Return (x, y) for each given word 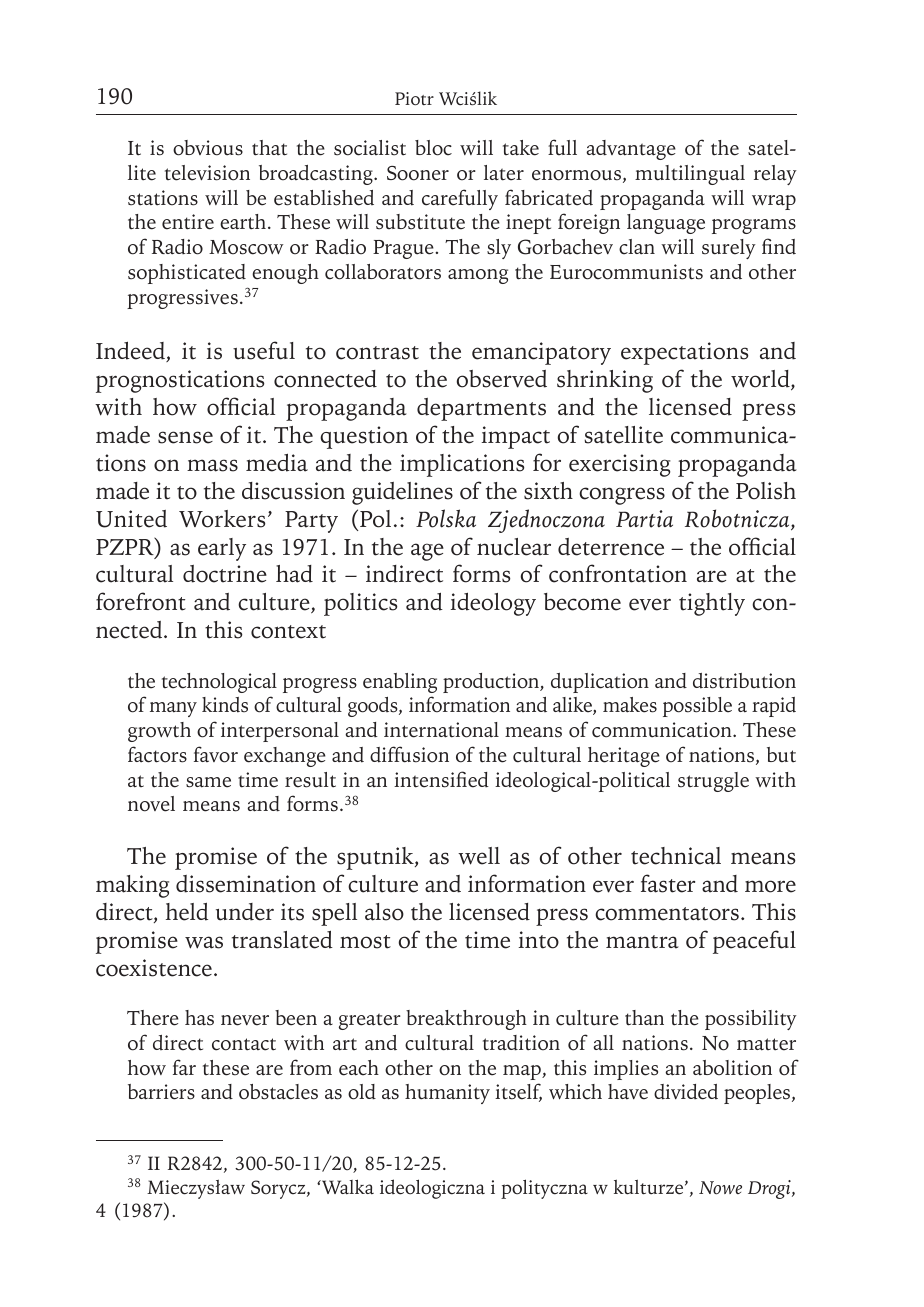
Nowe (720, 1188)
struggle (713, 782)
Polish (766, 491)
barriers (161, 1092)
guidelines (402, 493)
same (208, 782)
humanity (447, 1094)
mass (212, 465)
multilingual (690, 175)
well (479, 856)
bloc (433, 148)
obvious (208, 148)
